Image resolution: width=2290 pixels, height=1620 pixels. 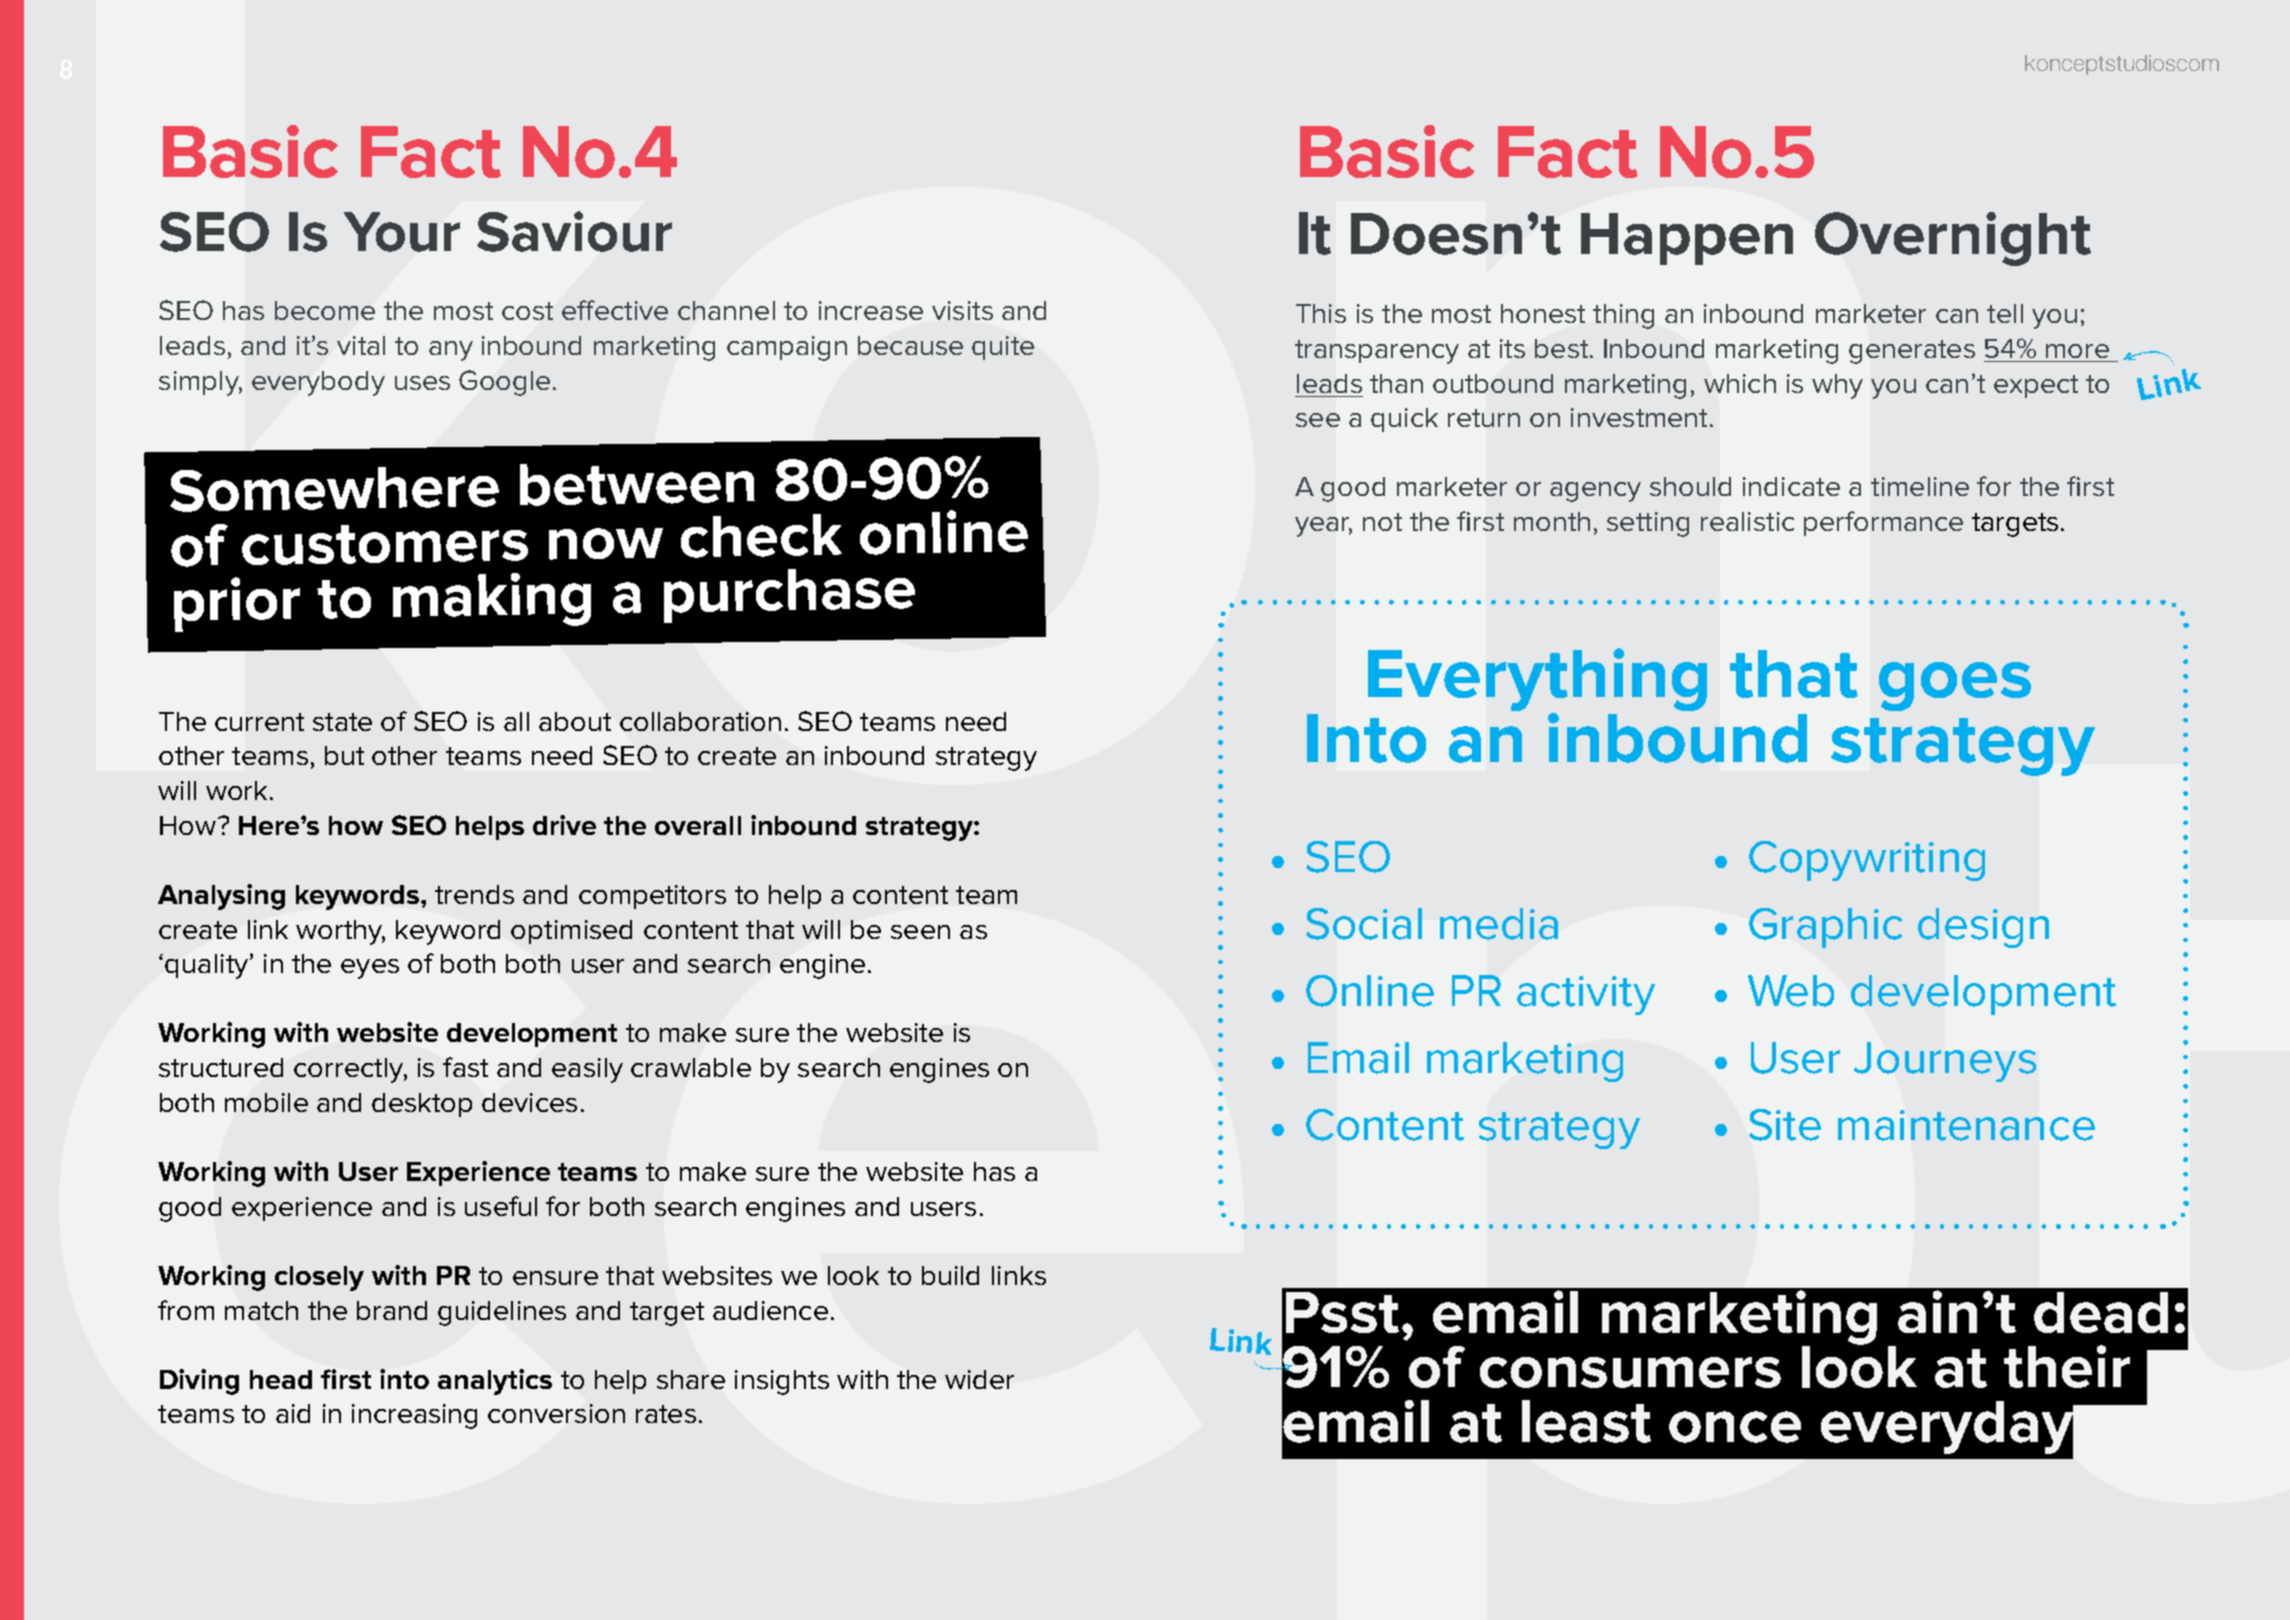 What do you see at coordinates (1966, 1125) in the image?
I see `maintenance` at bounding box center [1966, 1125].
